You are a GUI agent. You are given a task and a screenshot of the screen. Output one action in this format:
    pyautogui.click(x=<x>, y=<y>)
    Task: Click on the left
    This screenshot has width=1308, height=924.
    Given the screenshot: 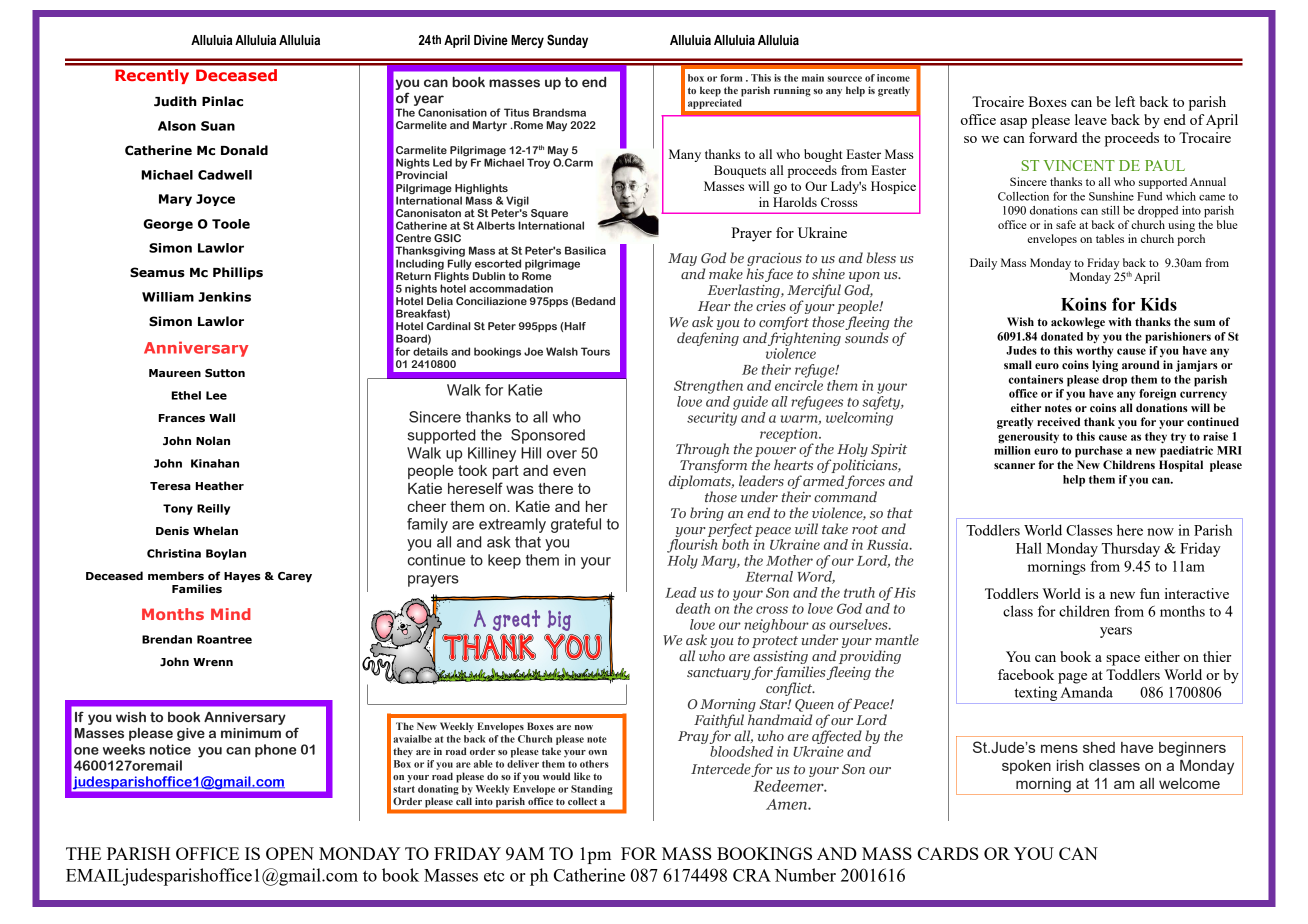 What is the action you would take?
    pyautogui.click(x=1125, y=101)
